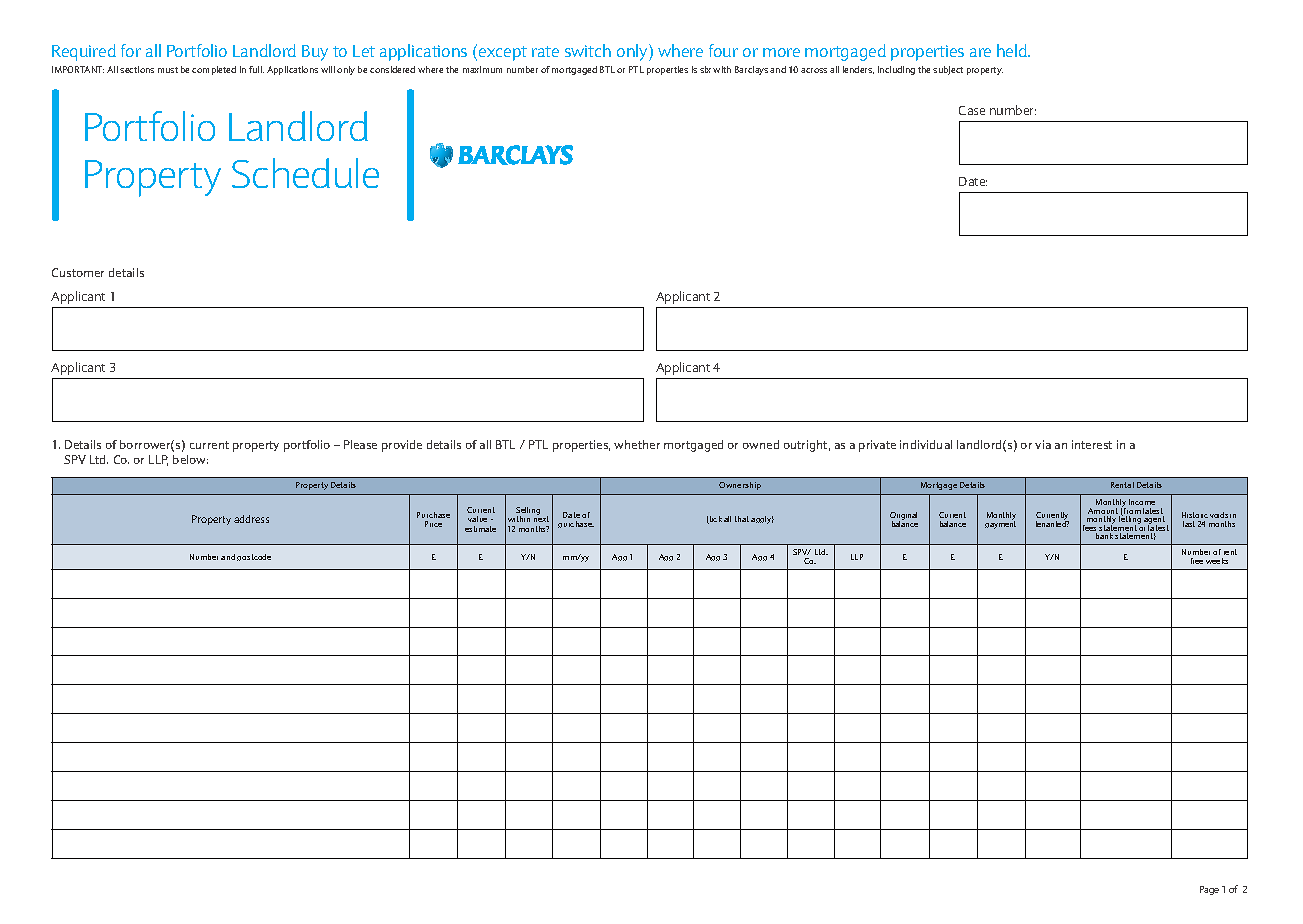  Describe the element at coordinates (1092, 444) in the screenshot. I see `interest` at that location.
